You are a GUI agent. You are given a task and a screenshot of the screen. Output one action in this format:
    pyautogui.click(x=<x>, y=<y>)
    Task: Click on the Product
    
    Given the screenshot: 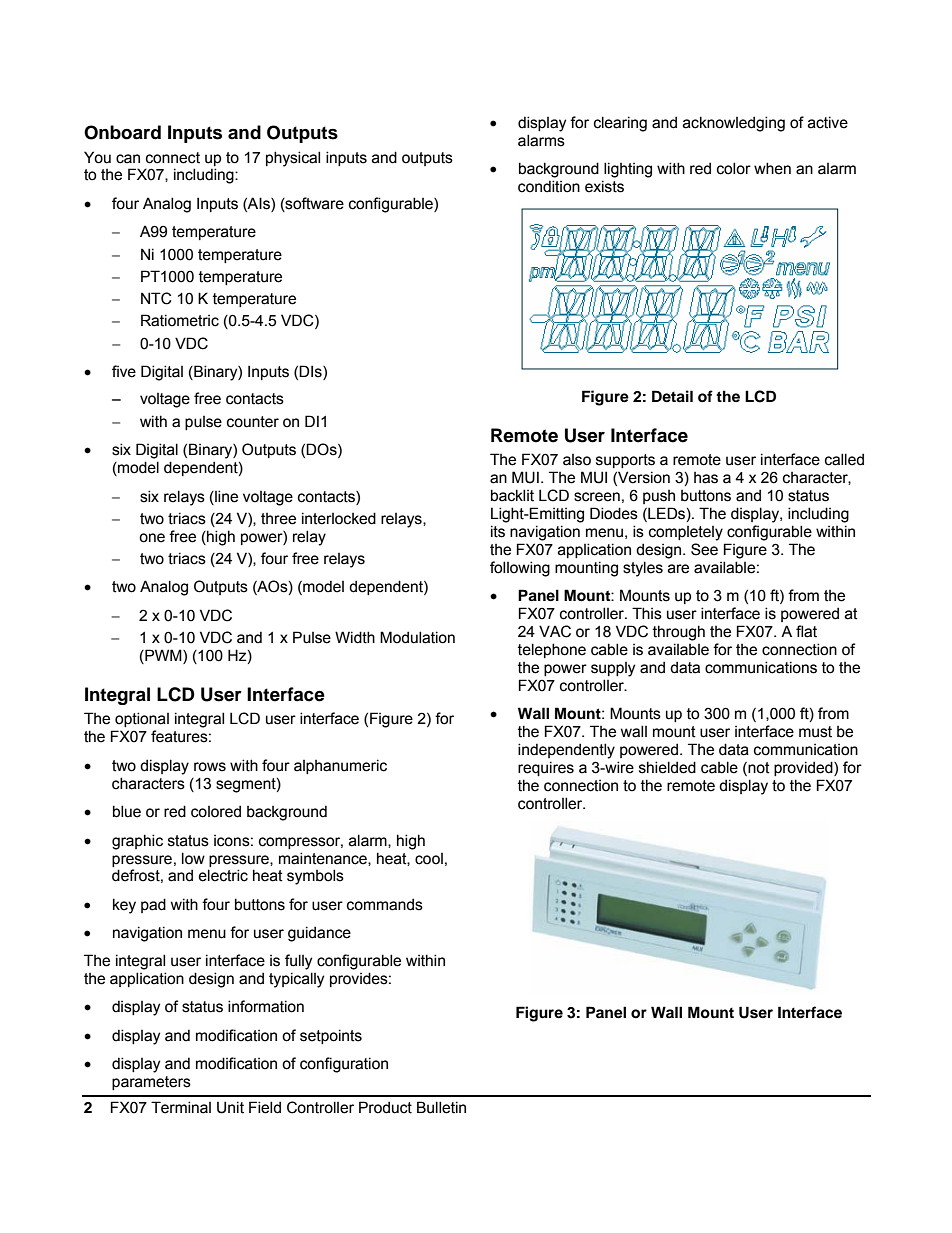 What is the action you would take?
    pyautogui.click(x=385, y=1107)
